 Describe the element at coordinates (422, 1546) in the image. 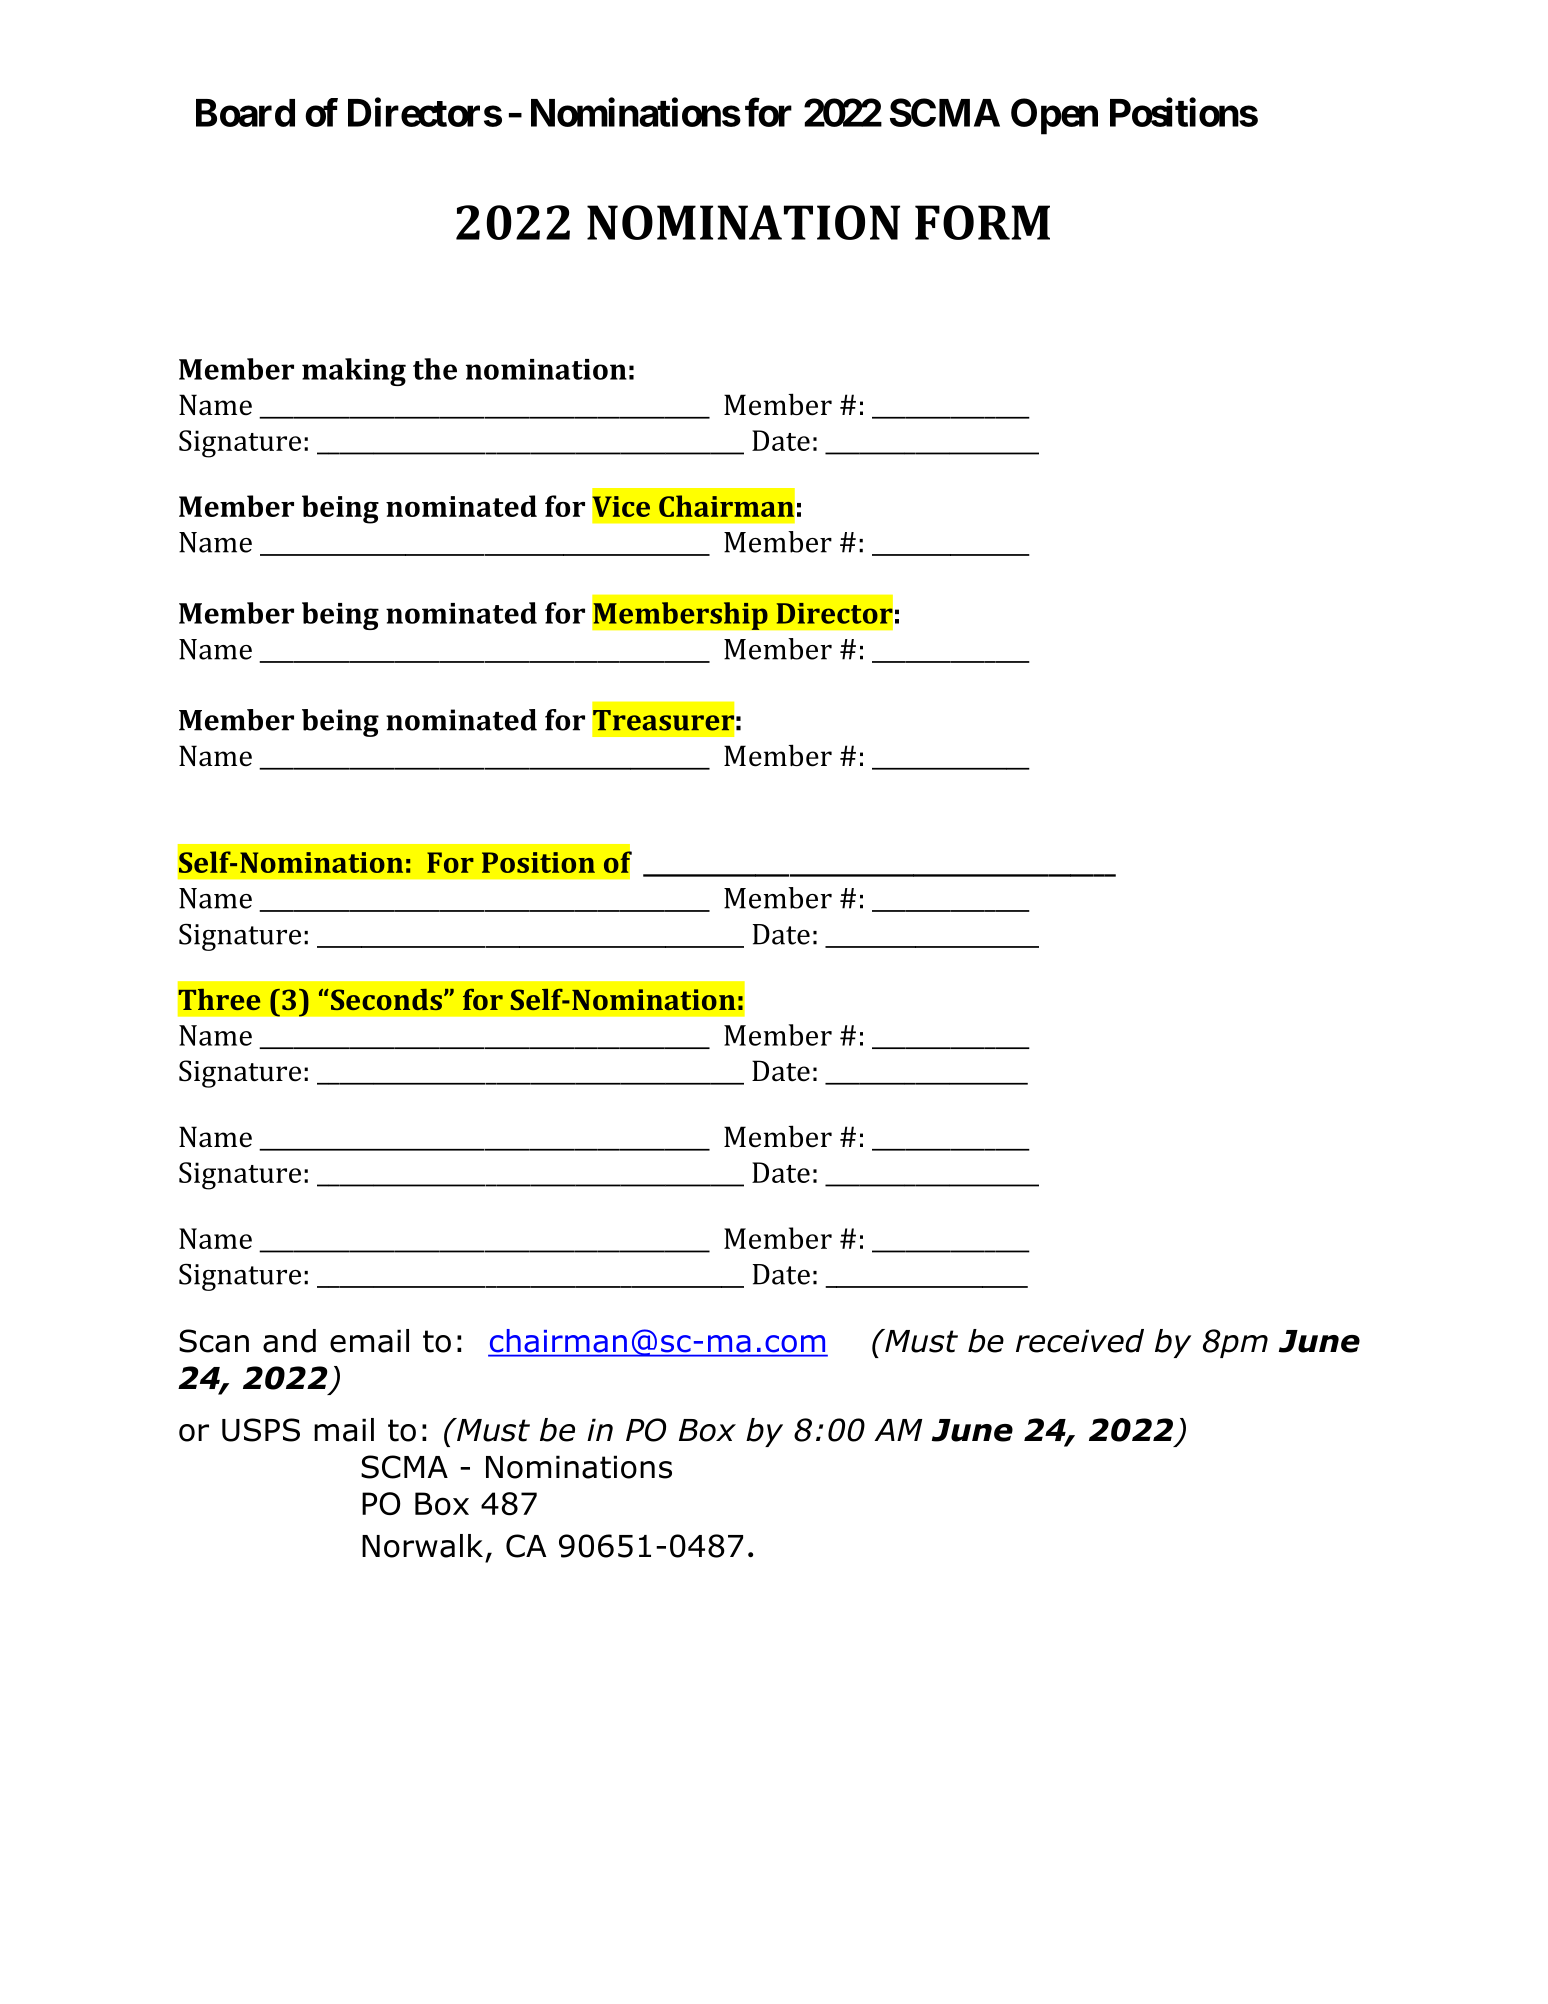

I see `Norwalk` at that location.
